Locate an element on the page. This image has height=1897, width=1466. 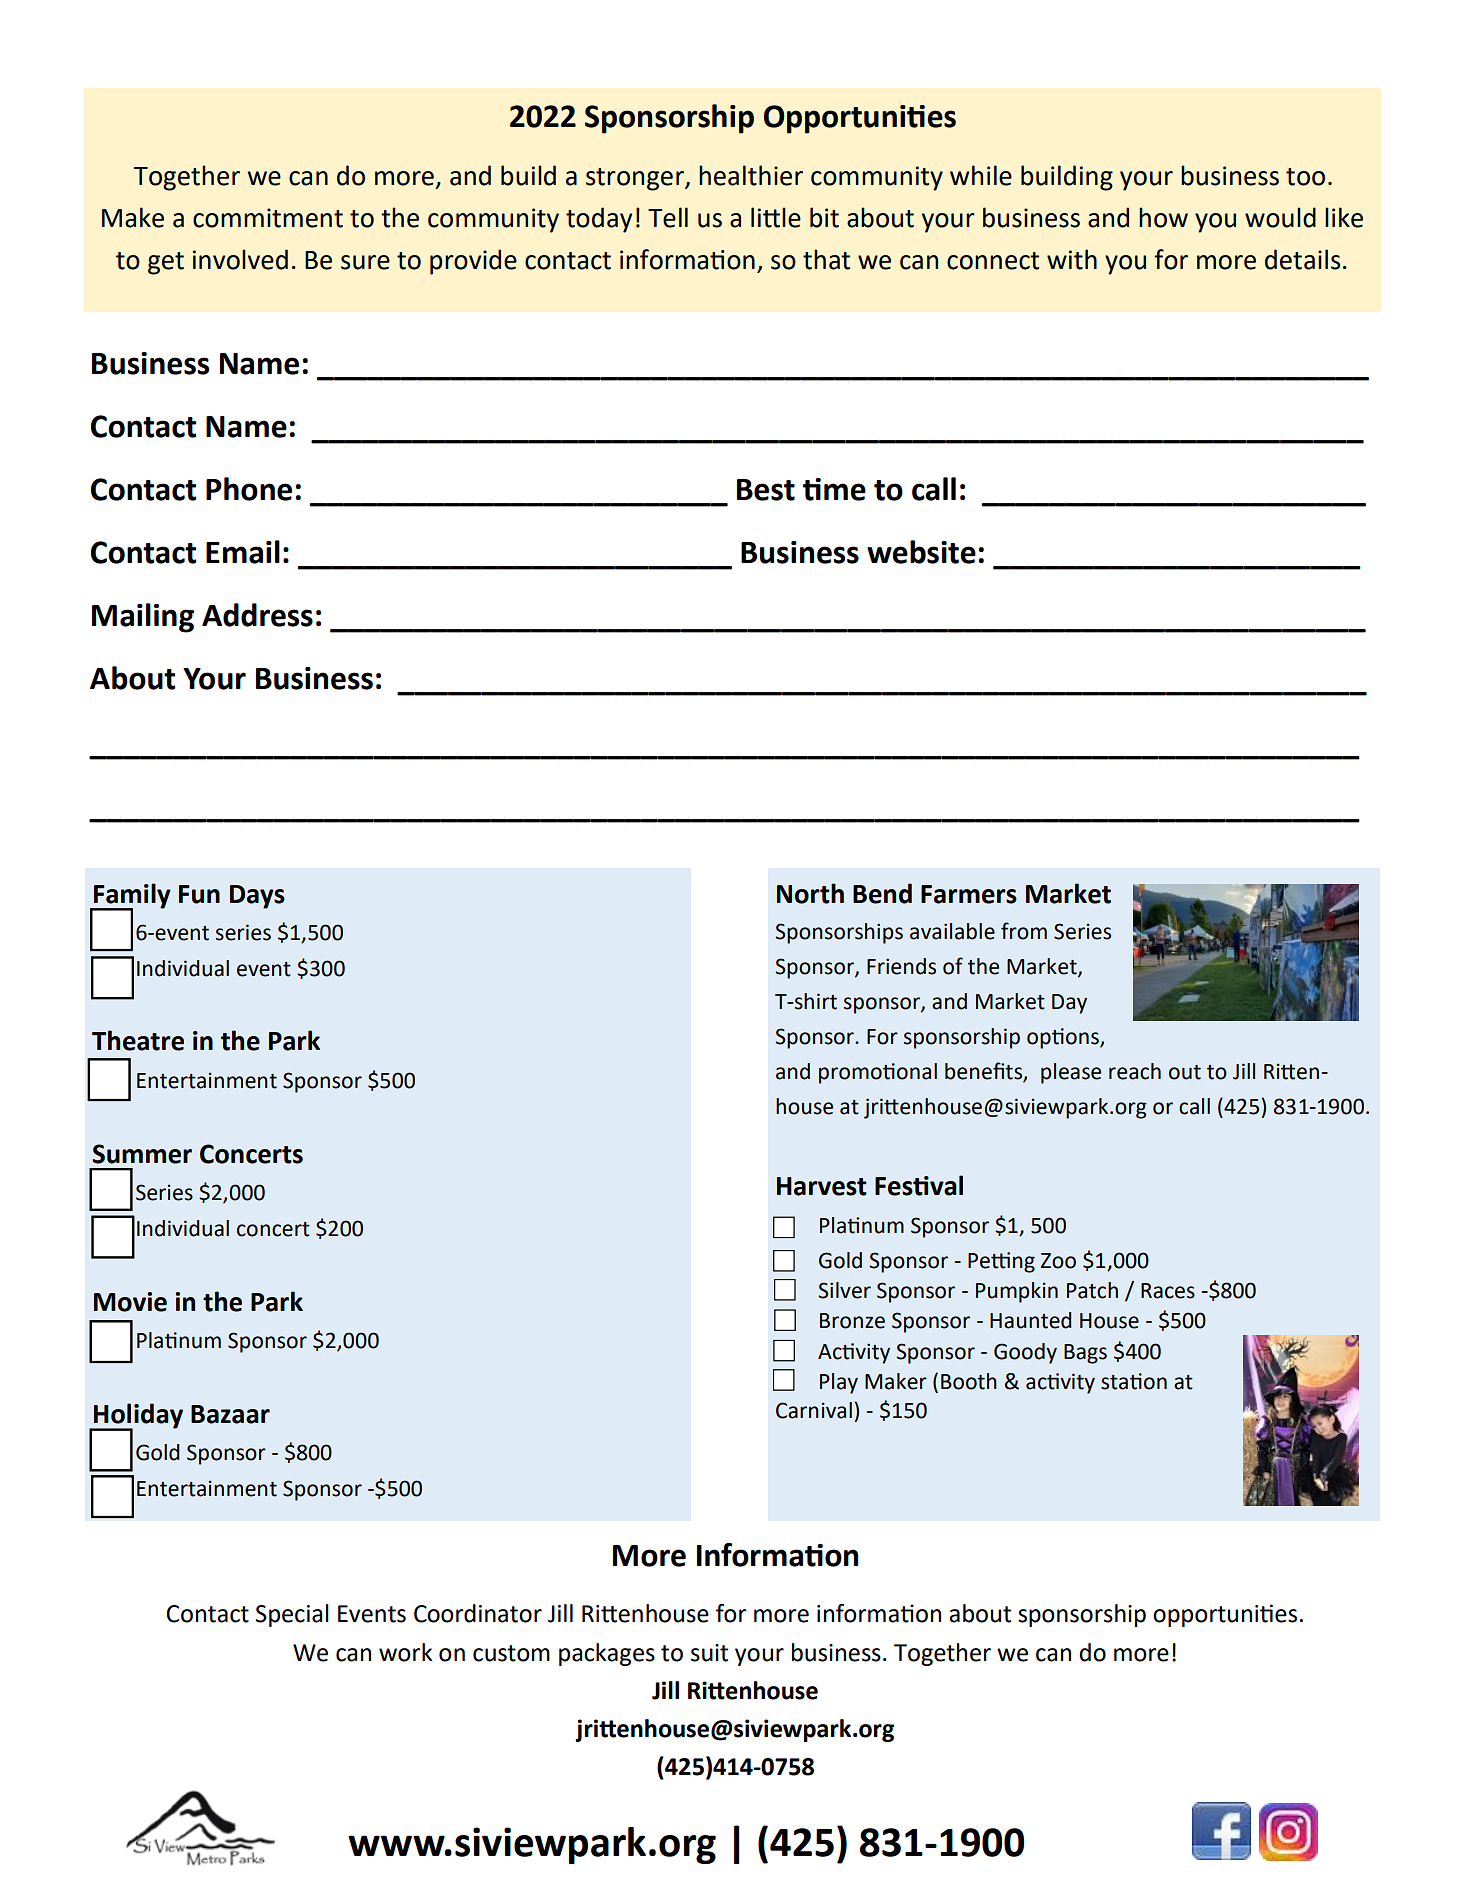
promotional is located at coordinates (878, 1073).
